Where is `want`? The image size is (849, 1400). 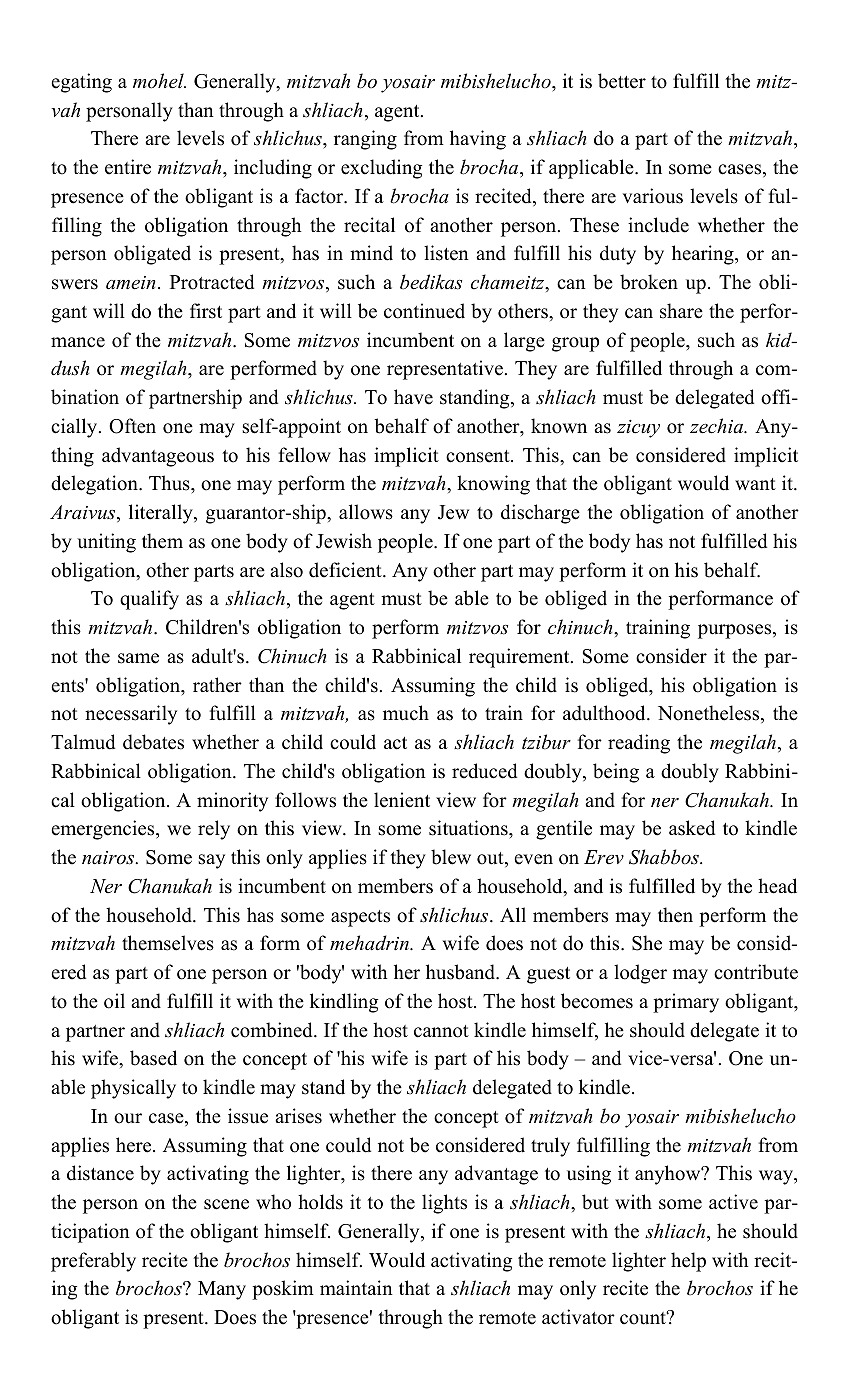 want is located at coordinates (755, 484).
